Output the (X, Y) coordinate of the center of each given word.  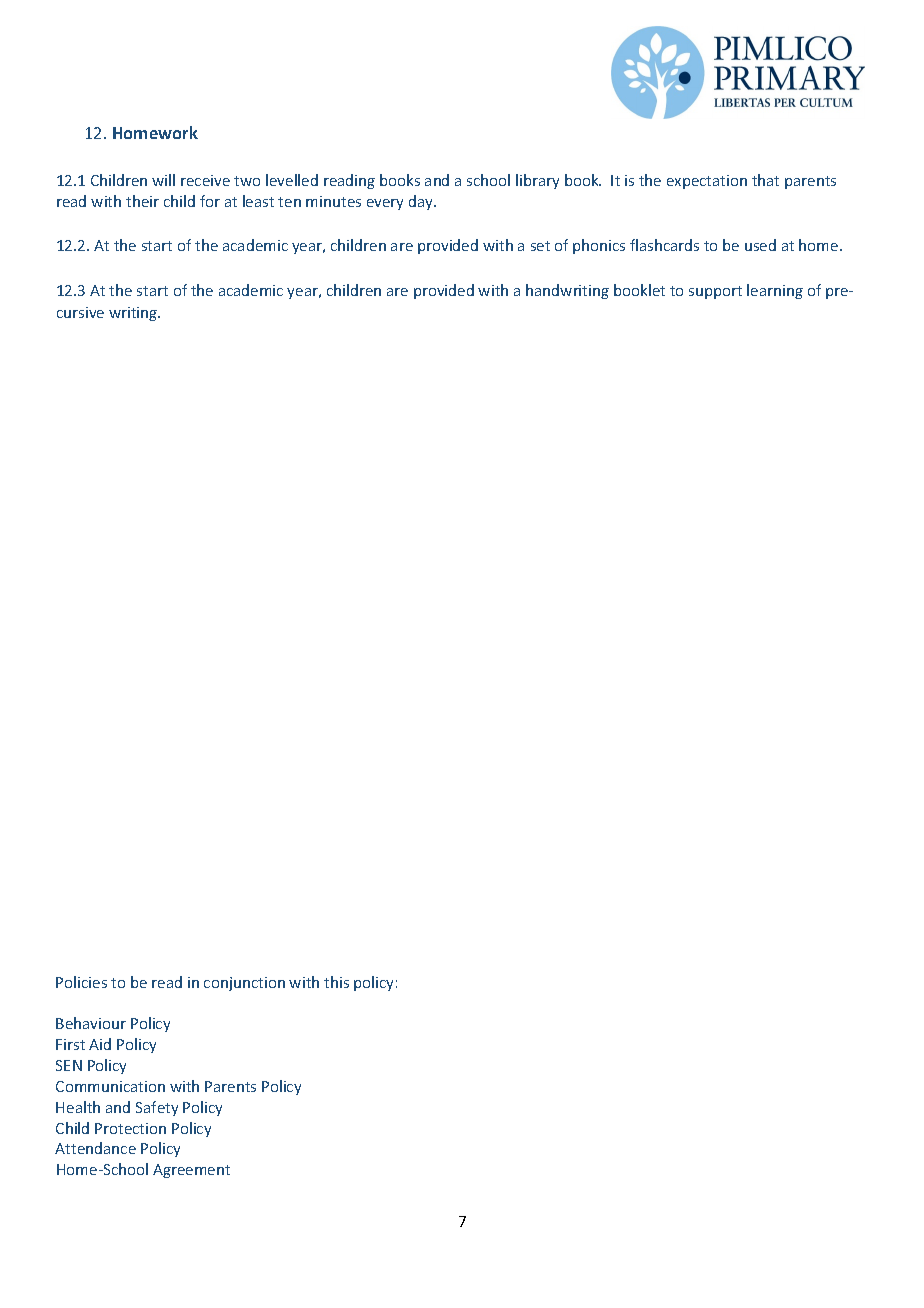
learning (775, 291)
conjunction (244, 984)
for (210, 201)
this (336, 982)
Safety (157, 1108)
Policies (81, 982)
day (422, 202)
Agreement (191, 1171)
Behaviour (91, 1023)
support (715, 292)
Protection (130, 1128)
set (540, 246)
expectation (707, 182)
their (142, 201)
